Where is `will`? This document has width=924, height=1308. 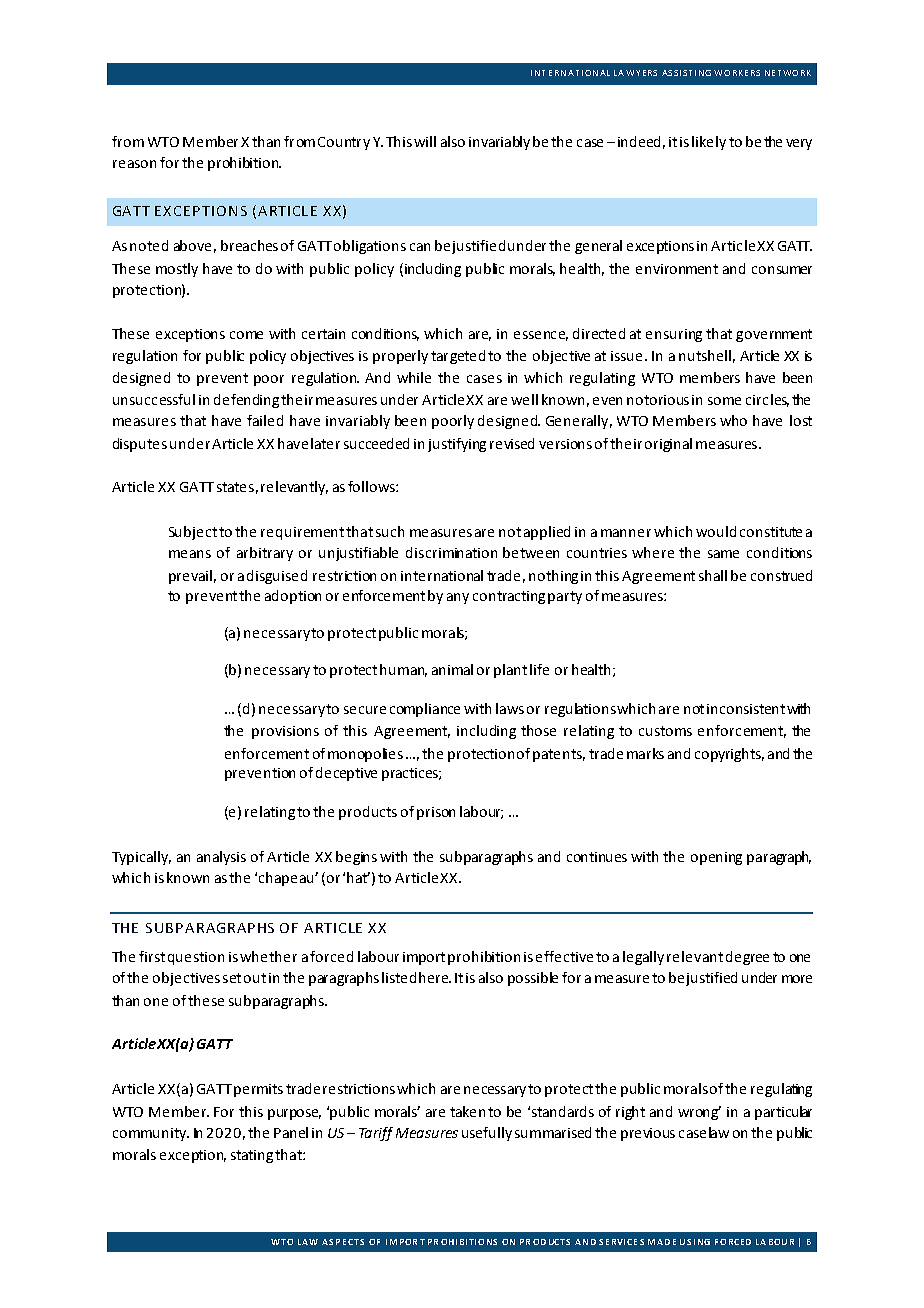
will is located at coordinates (425, 141).
